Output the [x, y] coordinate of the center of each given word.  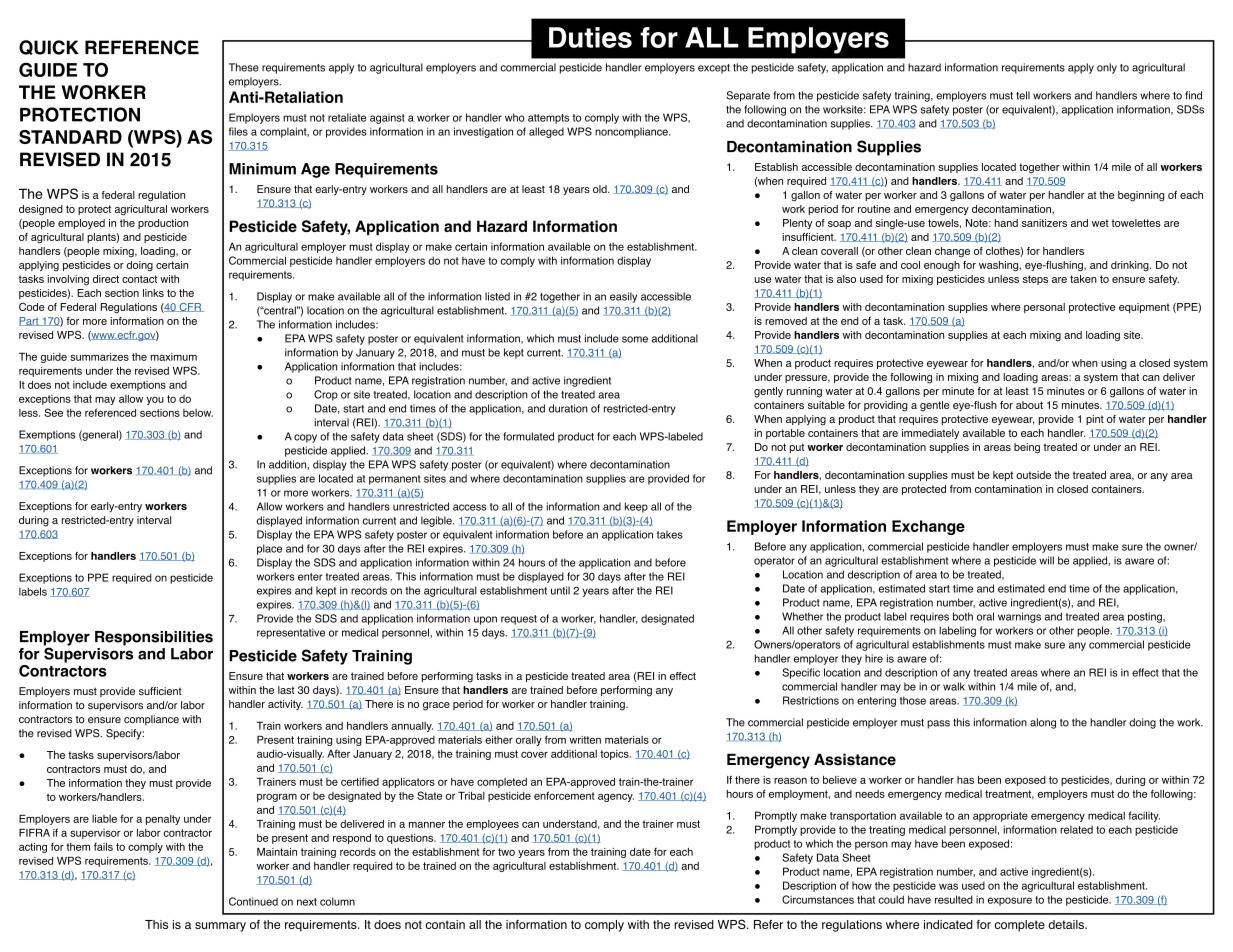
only [1107, 68]
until [560, 590]
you [155, 401]
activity [285, 705]
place [269, 549]
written [585, 740]
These [244, 67]
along [1043, 723]
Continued [253, 901]
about [1029, 405]
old [601, 189]
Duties [590, 37]
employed [81, 224]
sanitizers [1044, 223]
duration [568, 408]
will [1046, 560]
